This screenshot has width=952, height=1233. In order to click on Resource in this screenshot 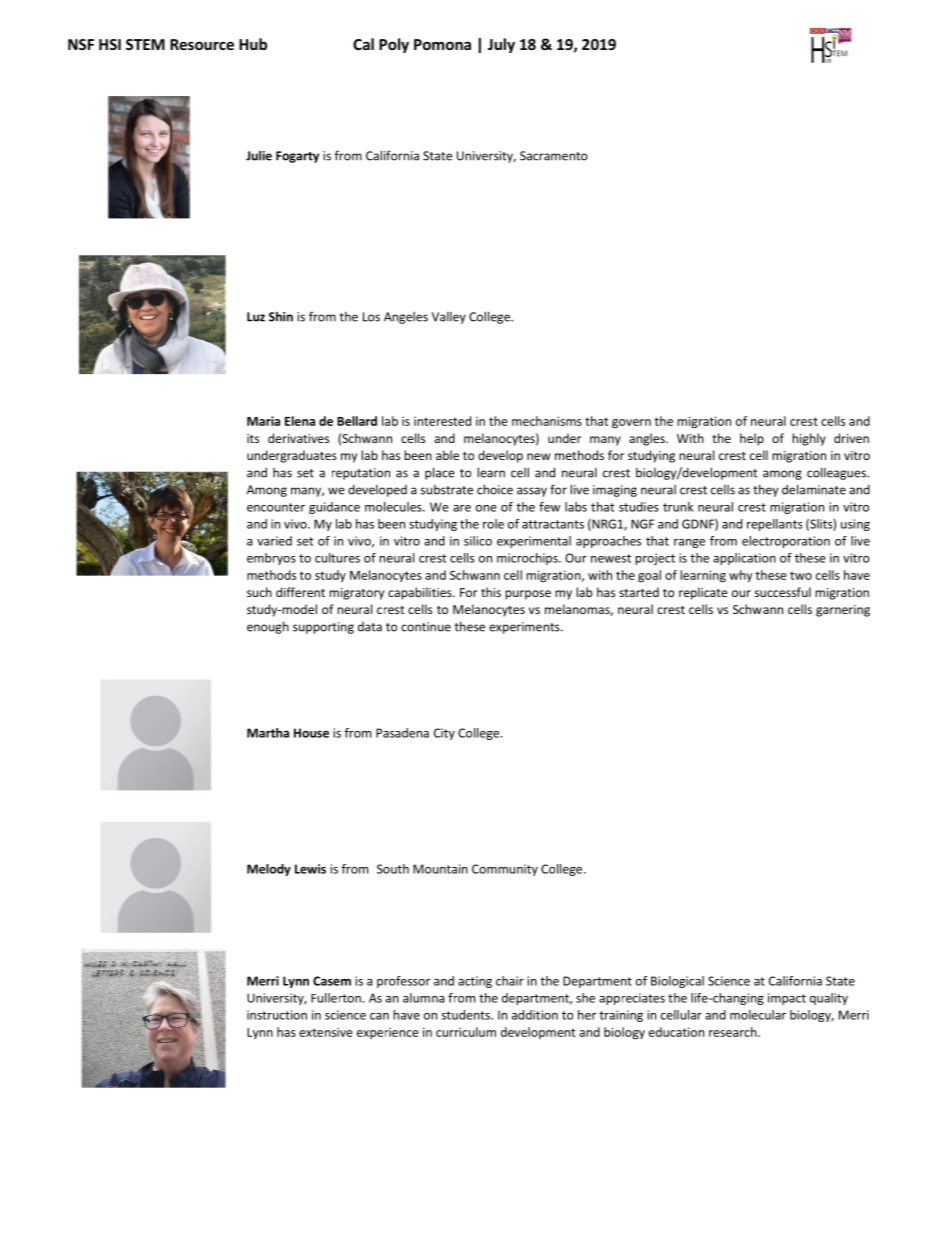, I will do `click(202, 44)`.
